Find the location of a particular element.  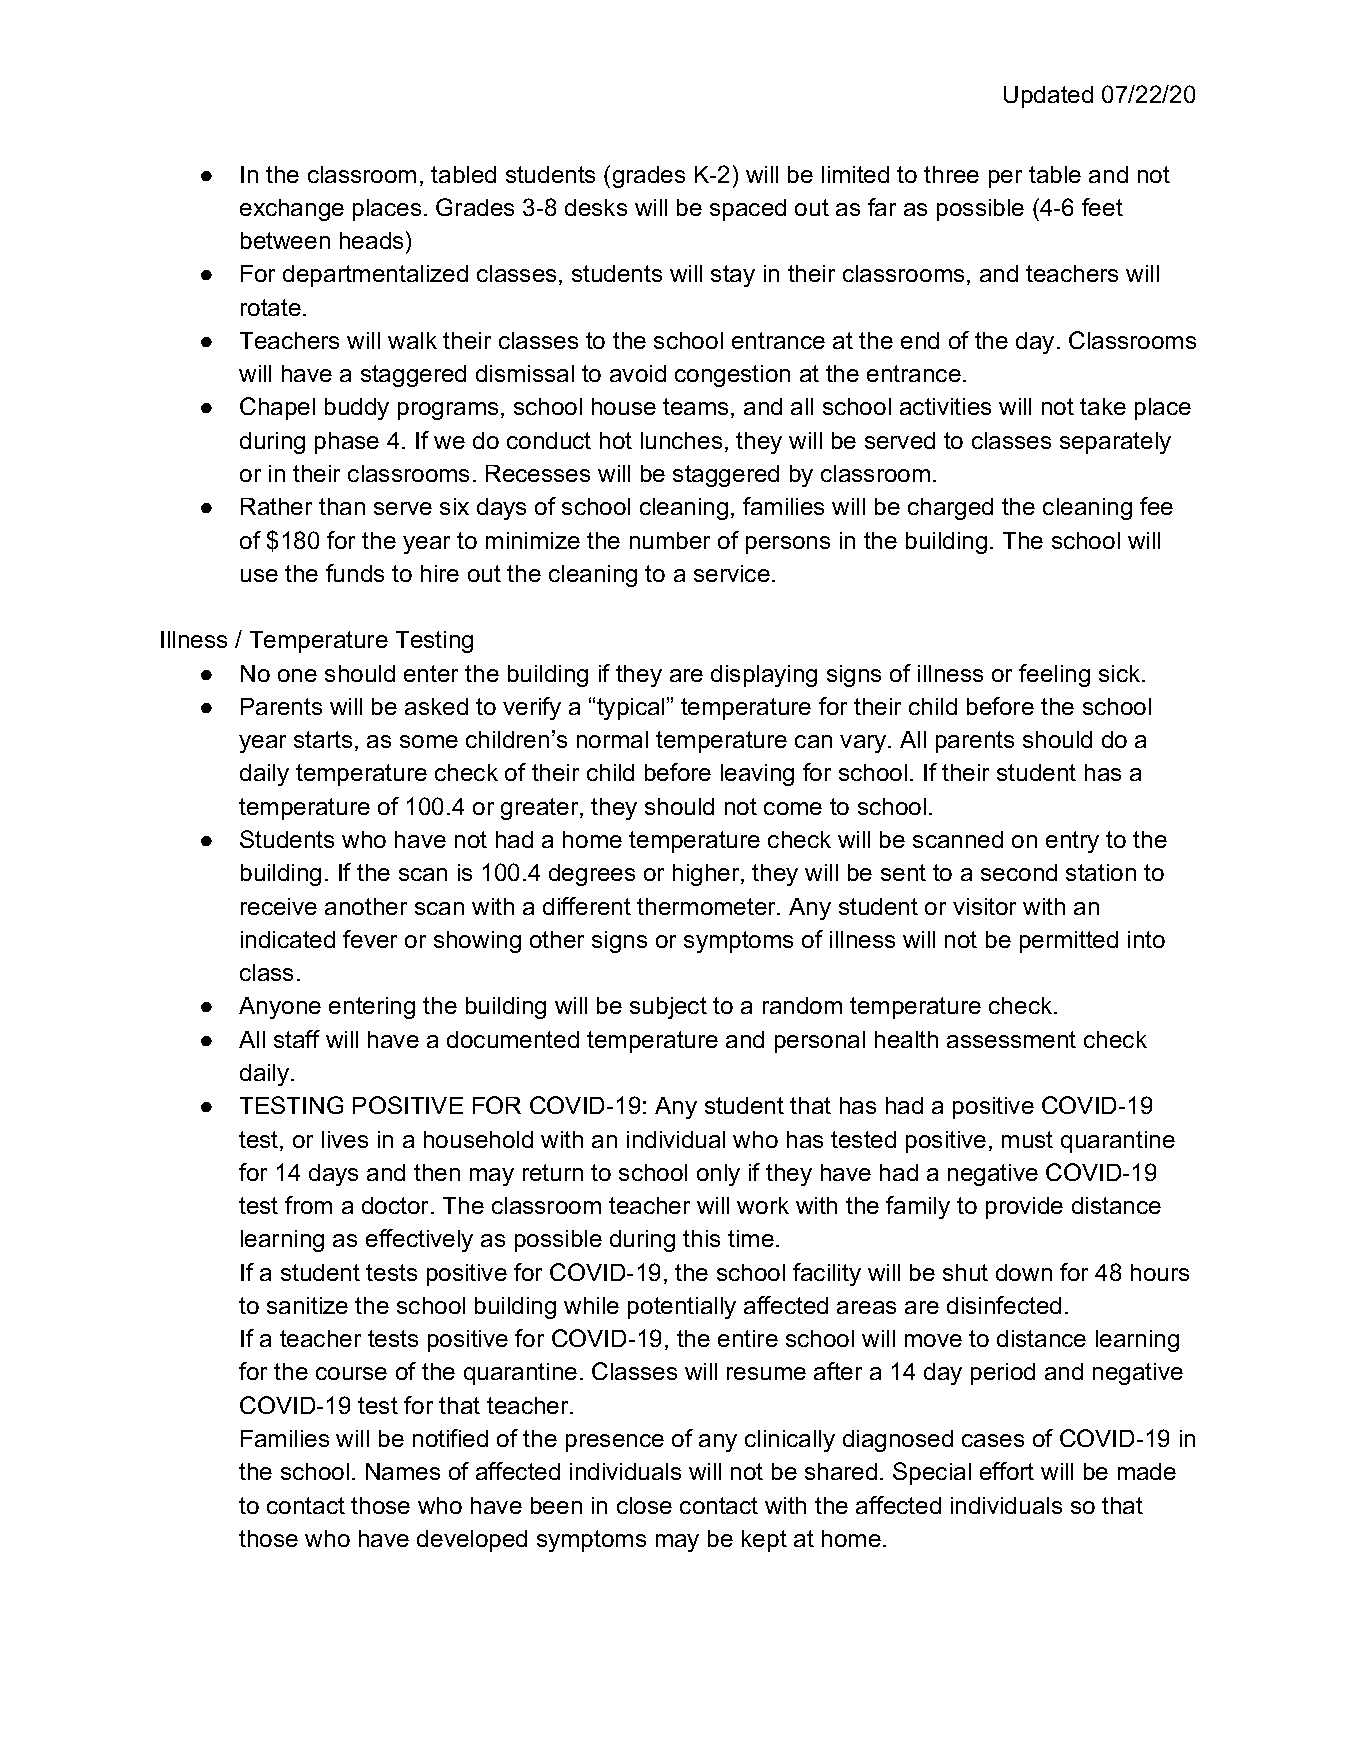

assessment is located at coordinates (1011, 1039).
